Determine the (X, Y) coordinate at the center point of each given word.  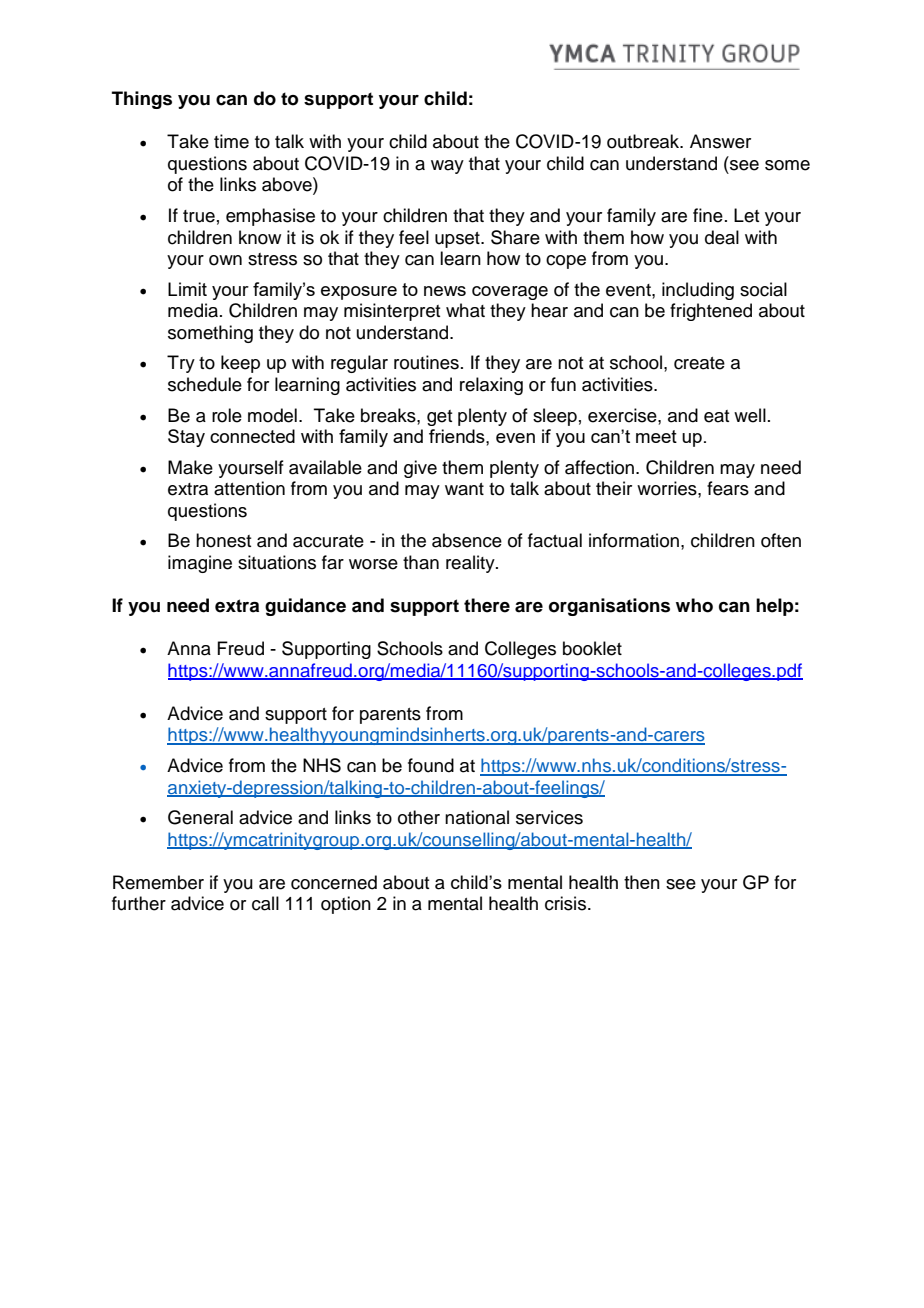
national (477, 817)
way (447, 167)
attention (249, 488)
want (464, 489)
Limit (187, 289)
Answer (720, 141)
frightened (711, 312)
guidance (305, 607)
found (431, 765)
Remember (158, 882)
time (231, 141)
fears (728, 488)
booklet (592, 648)
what (465, 310)
